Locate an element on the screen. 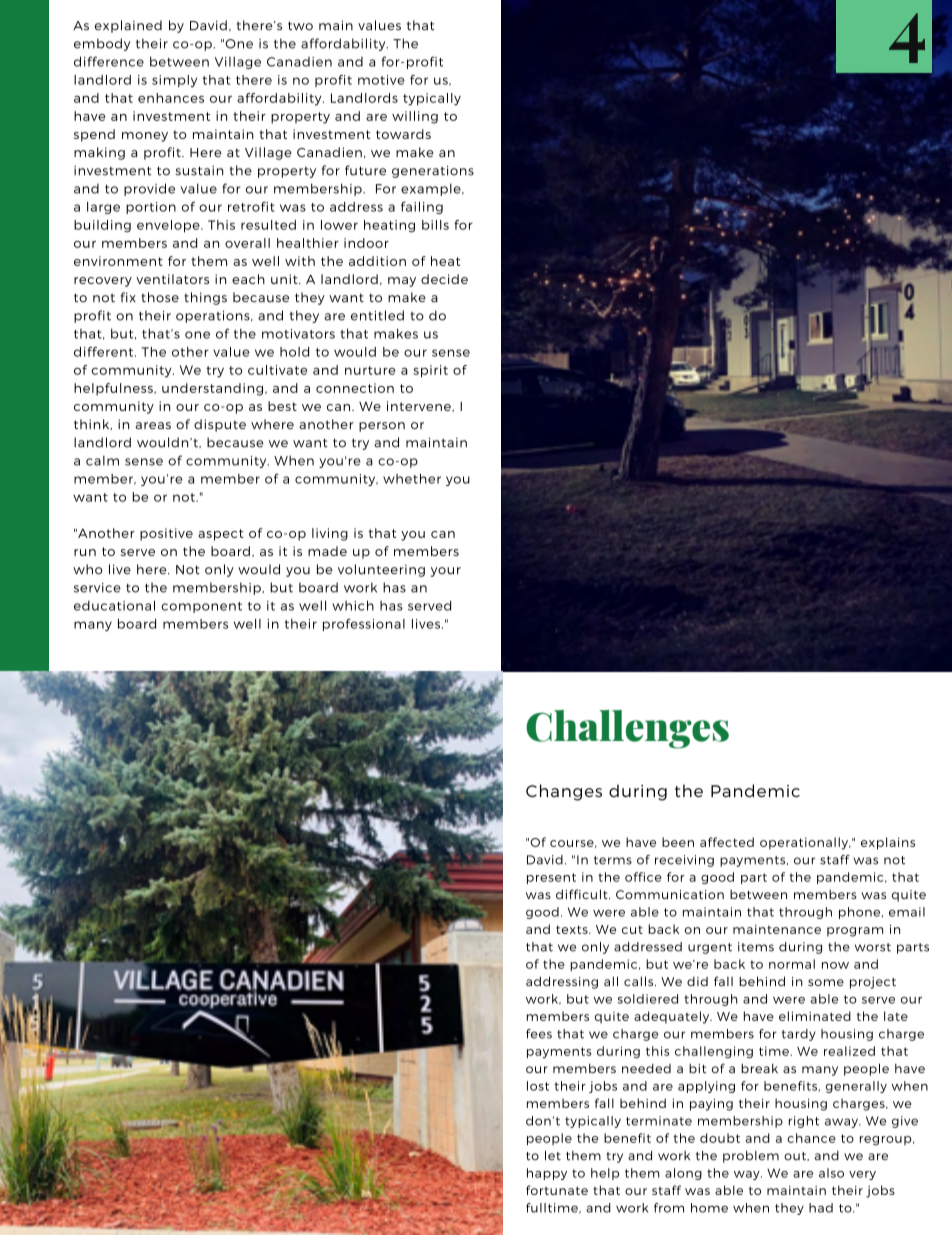 This screenshot has height=1235, width=952. operations is located at coordinates (214, 317).
